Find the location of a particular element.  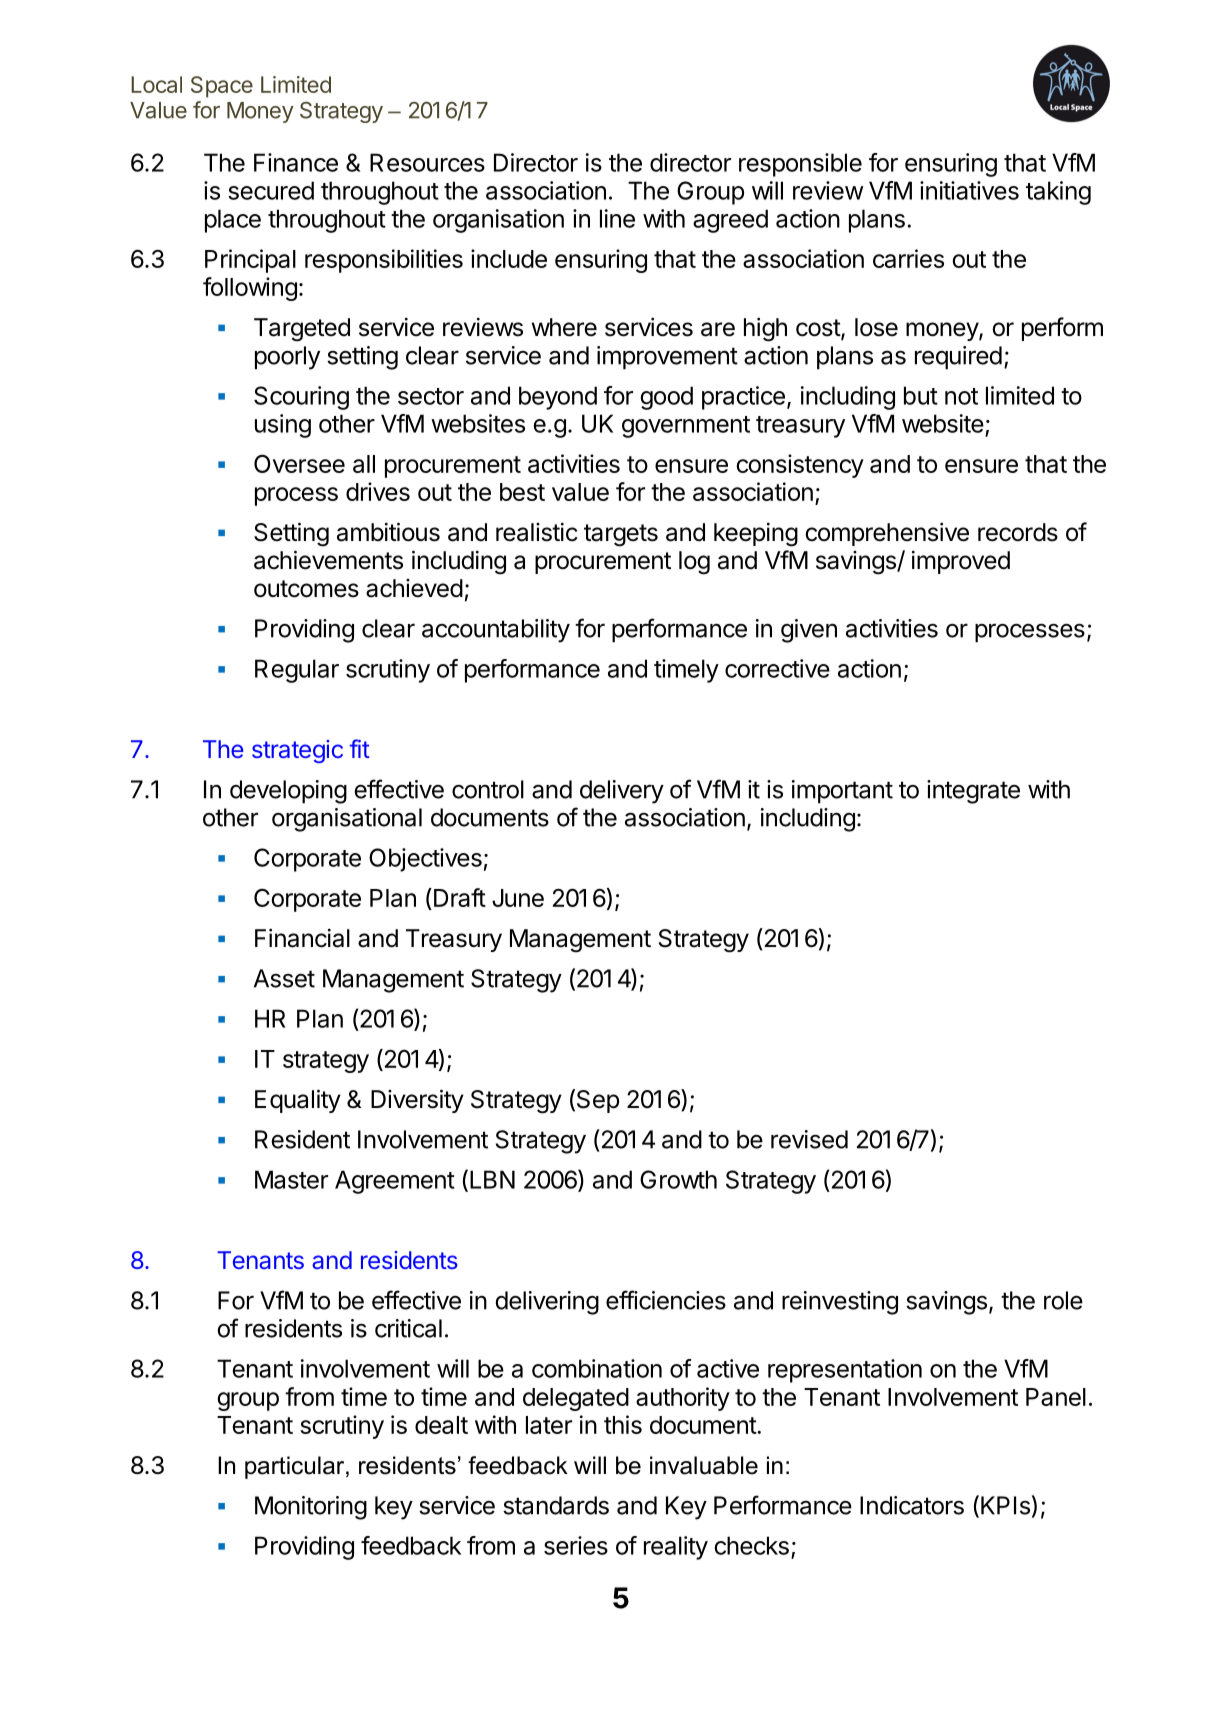

delivery is located at coordinates (622, 792).
